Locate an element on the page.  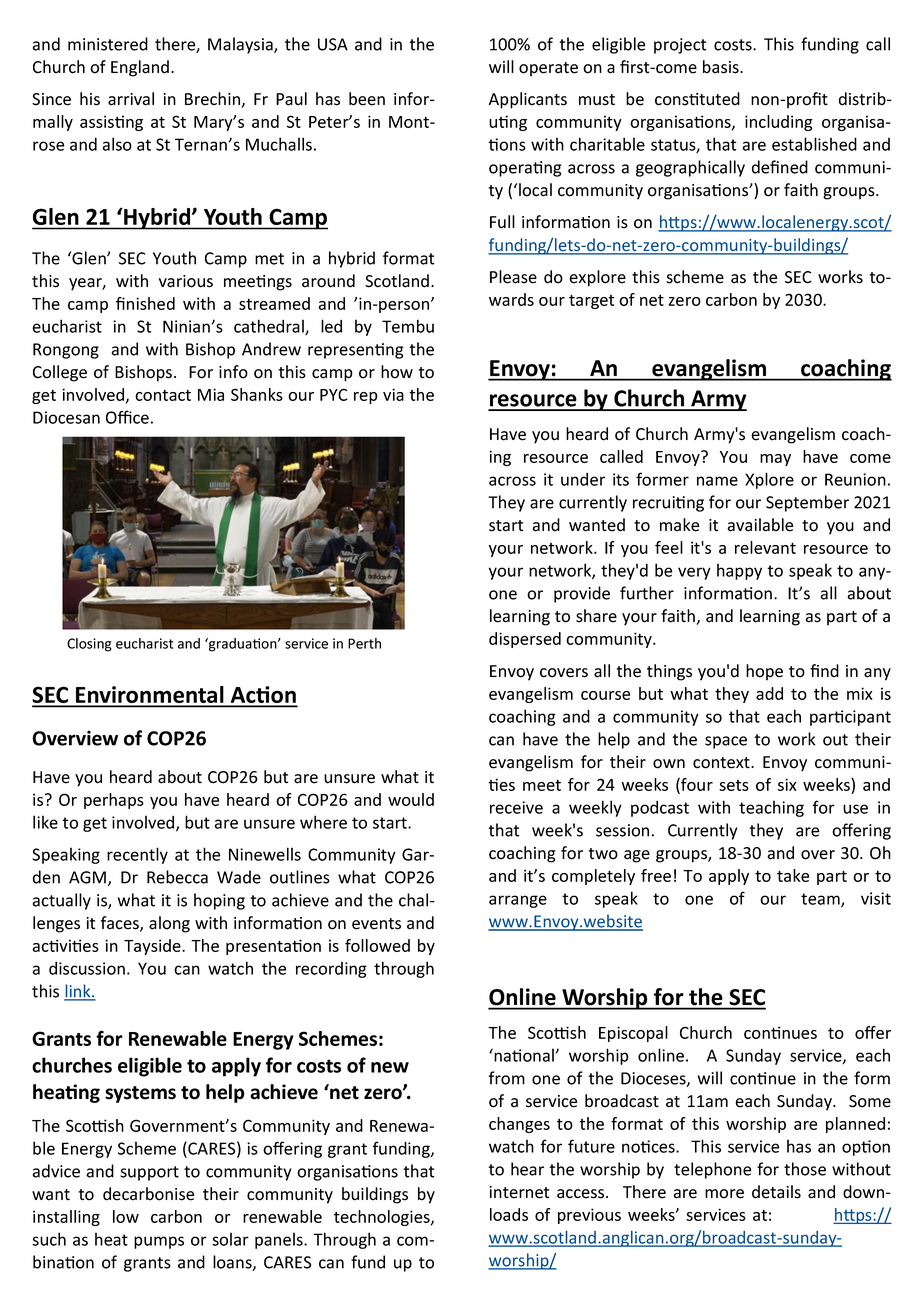
Applicants is located at coordinates (528, 100).
